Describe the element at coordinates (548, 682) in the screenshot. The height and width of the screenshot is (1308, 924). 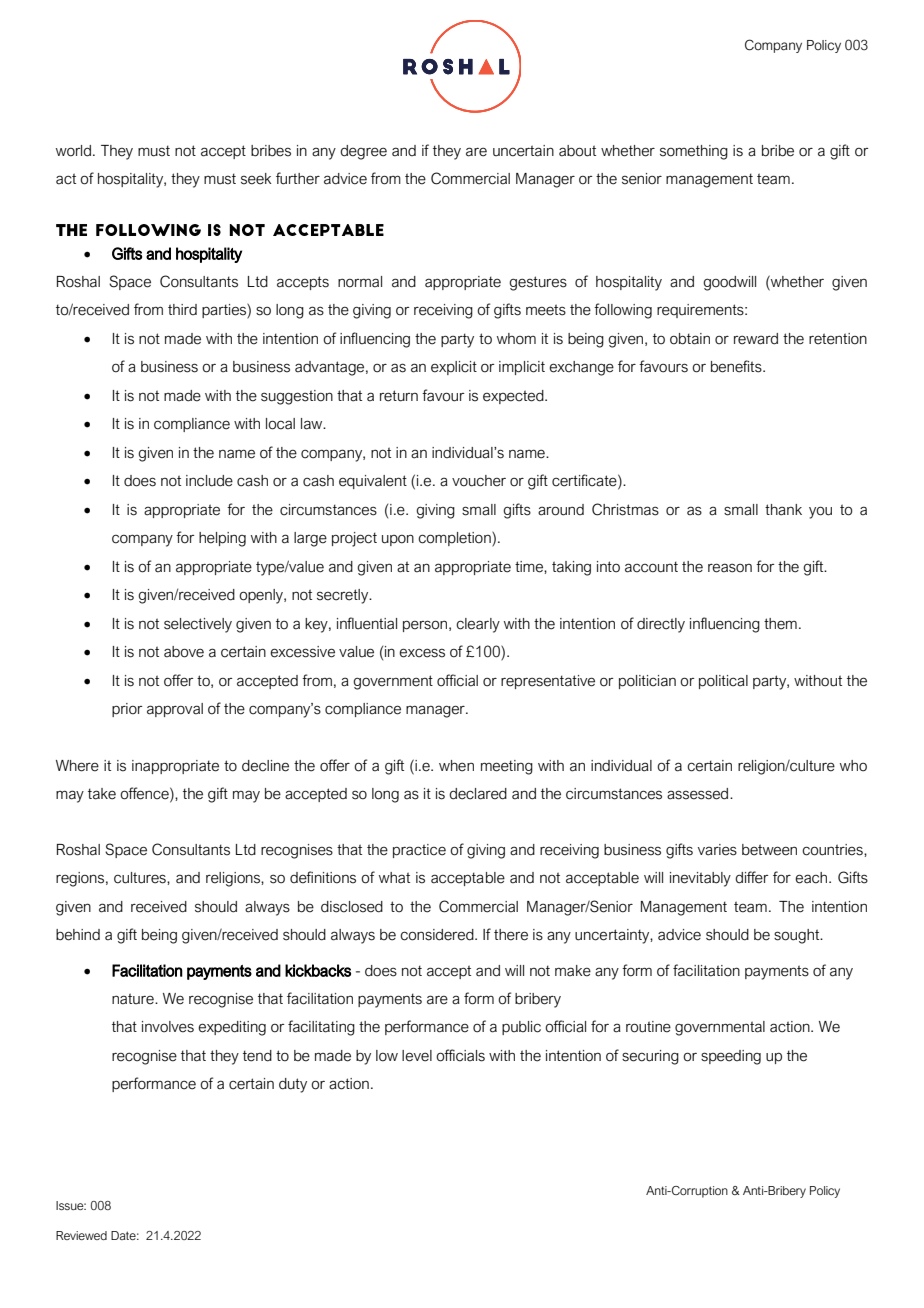
I see `representative` at that location.
